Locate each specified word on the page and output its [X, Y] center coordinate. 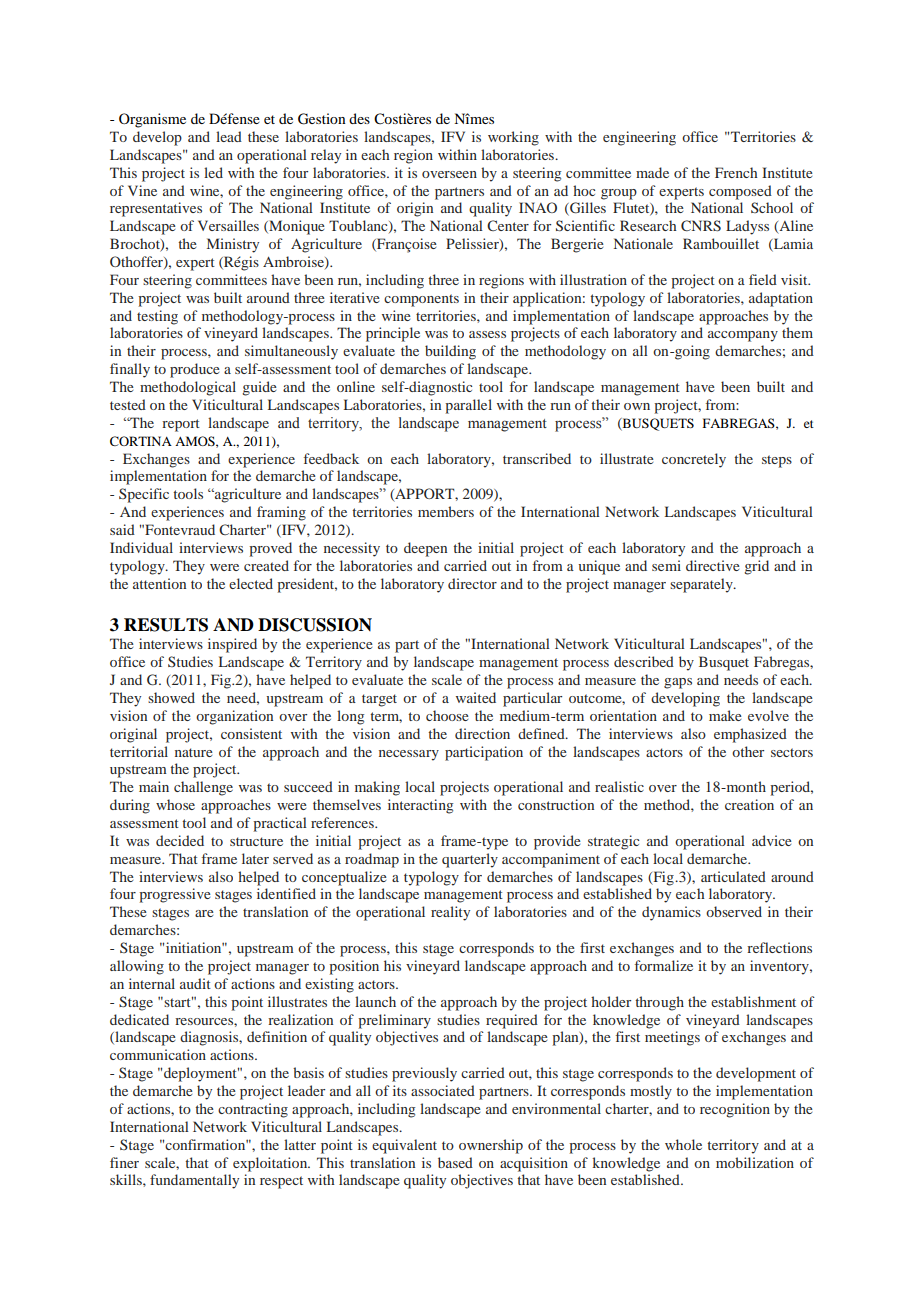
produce [195, 370]
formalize [664, 965]
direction [482, 733]
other [748, 751]
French [736, 172]
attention [159, 583]
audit [195, 983]
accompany [743, 336]
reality [450, 913]
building [450, 352]
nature [194, 752]
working [513, 138]
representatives [156, 209]
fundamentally [194, 1181]
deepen [425, 549]
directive [713, 565]
